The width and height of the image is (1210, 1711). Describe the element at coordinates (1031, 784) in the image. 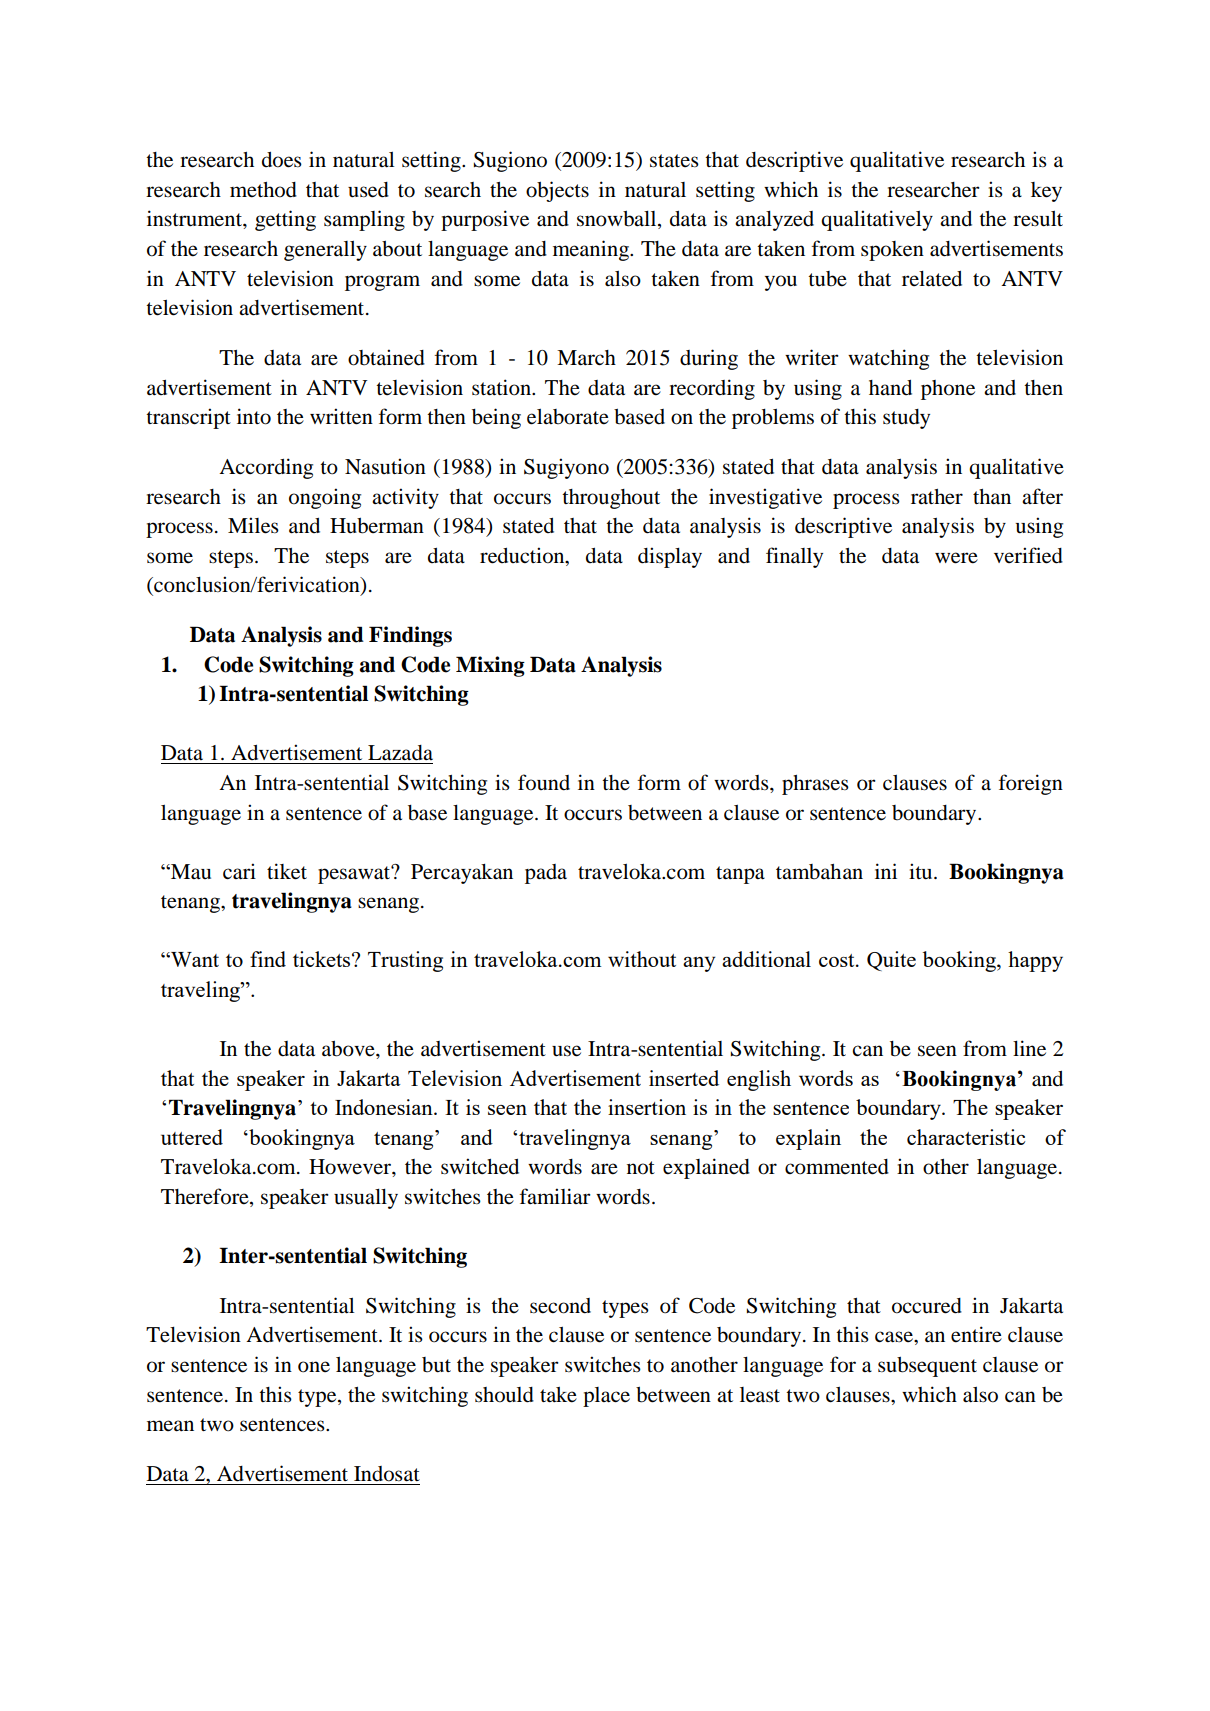

I see `foreign` at that location.
